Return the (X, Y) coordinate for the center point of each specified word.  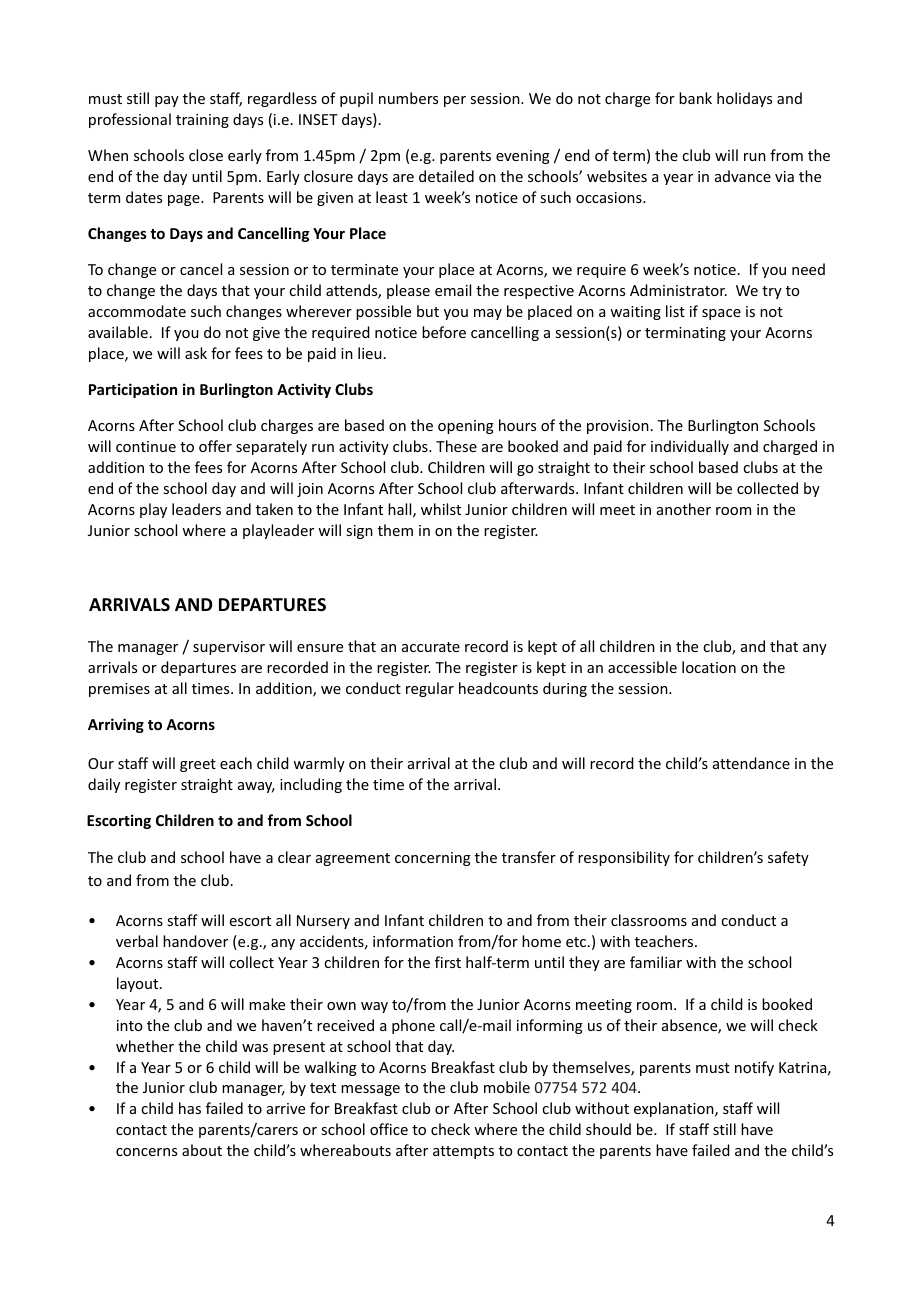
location (709, 667)
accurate (431, 647)
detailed (446, 176)
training (202, 121)
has (190, 1108)
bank (695, 98)
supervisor (229, 648)
